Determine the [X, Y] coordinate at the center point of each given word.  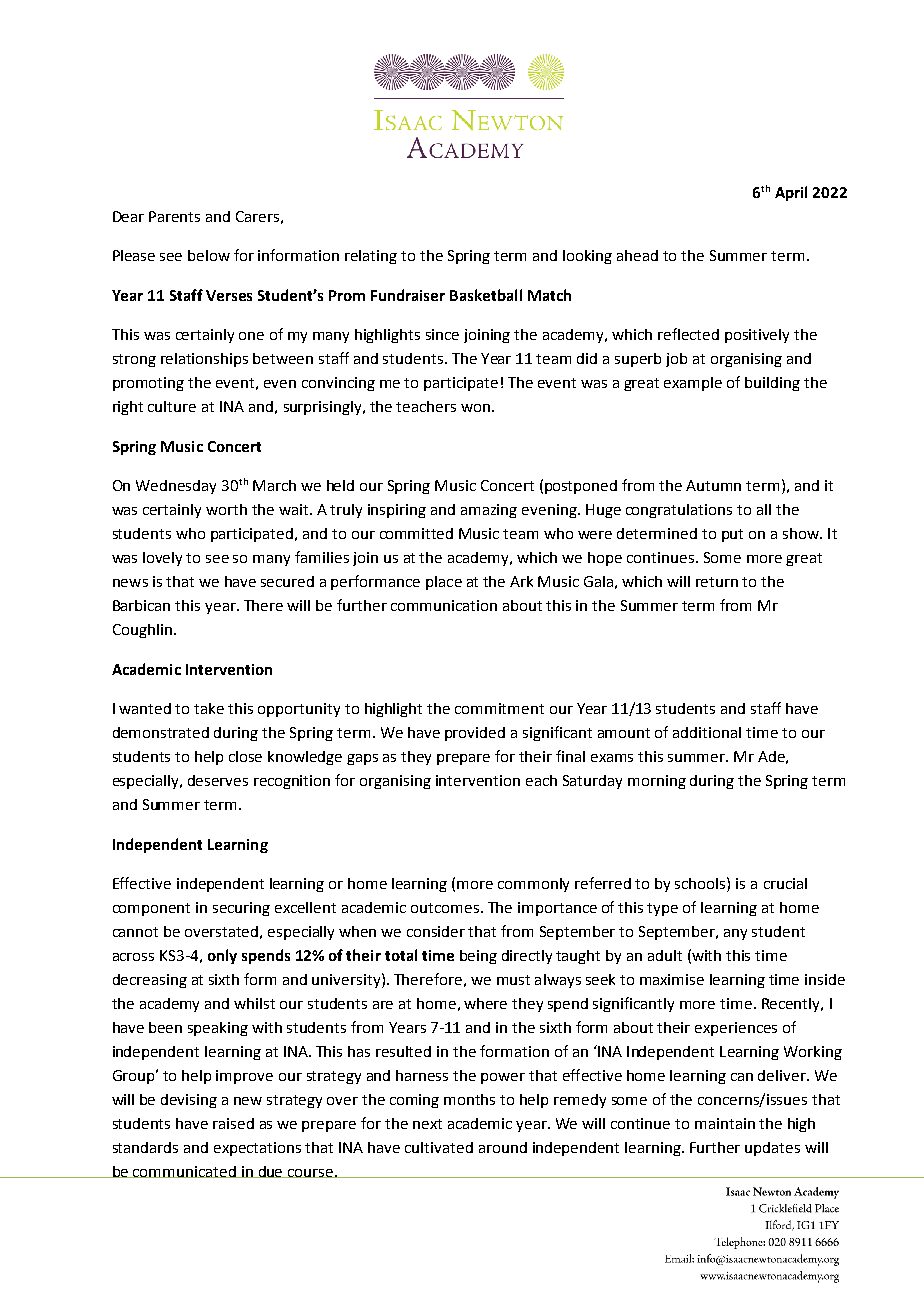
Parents [174, 216]
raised [233, 1123]
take [209, 708]
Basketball [486, 295]
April [791, 193]
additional [707, 732]
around [503, 1147]
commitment [499, 708]
